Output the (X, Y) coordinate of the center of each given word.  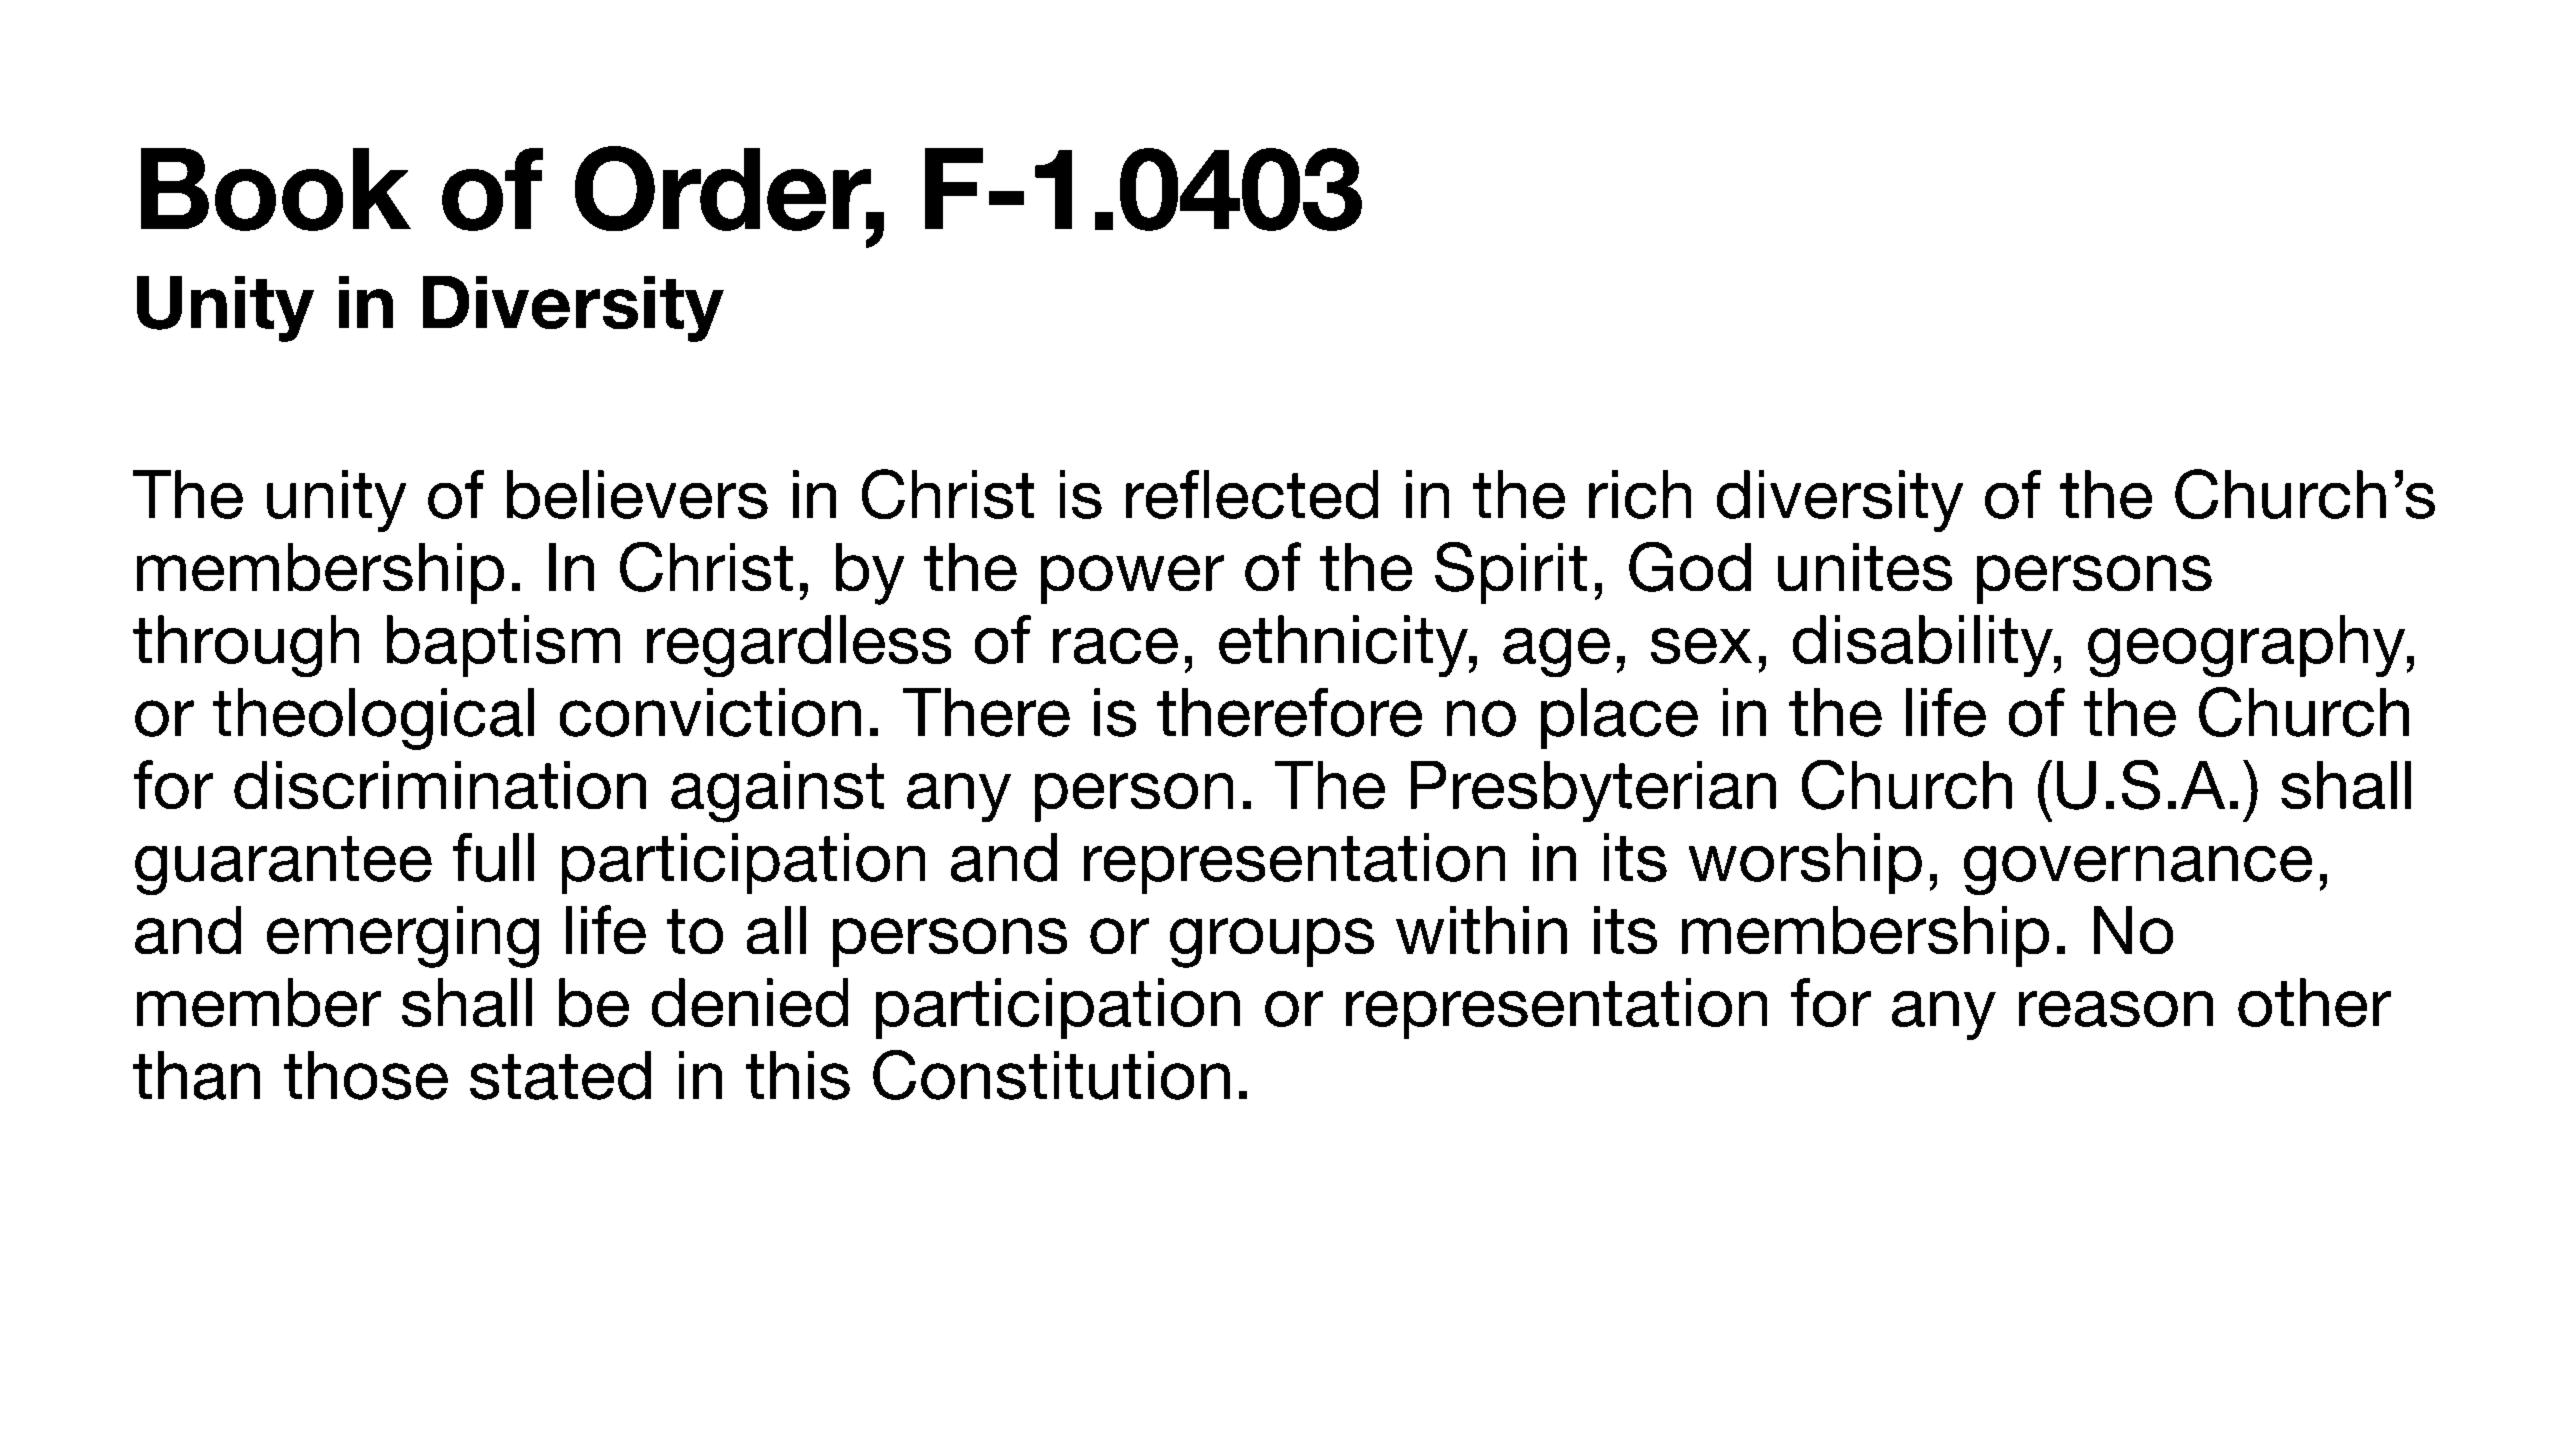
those (366, 1075)
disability (1924, 646)
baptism (503, 646)
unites (1865, 567)
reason (2116, 1009)
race (1115, 646)
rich (1640, 494)
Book (276, 189)
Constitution (1051, 1075)
